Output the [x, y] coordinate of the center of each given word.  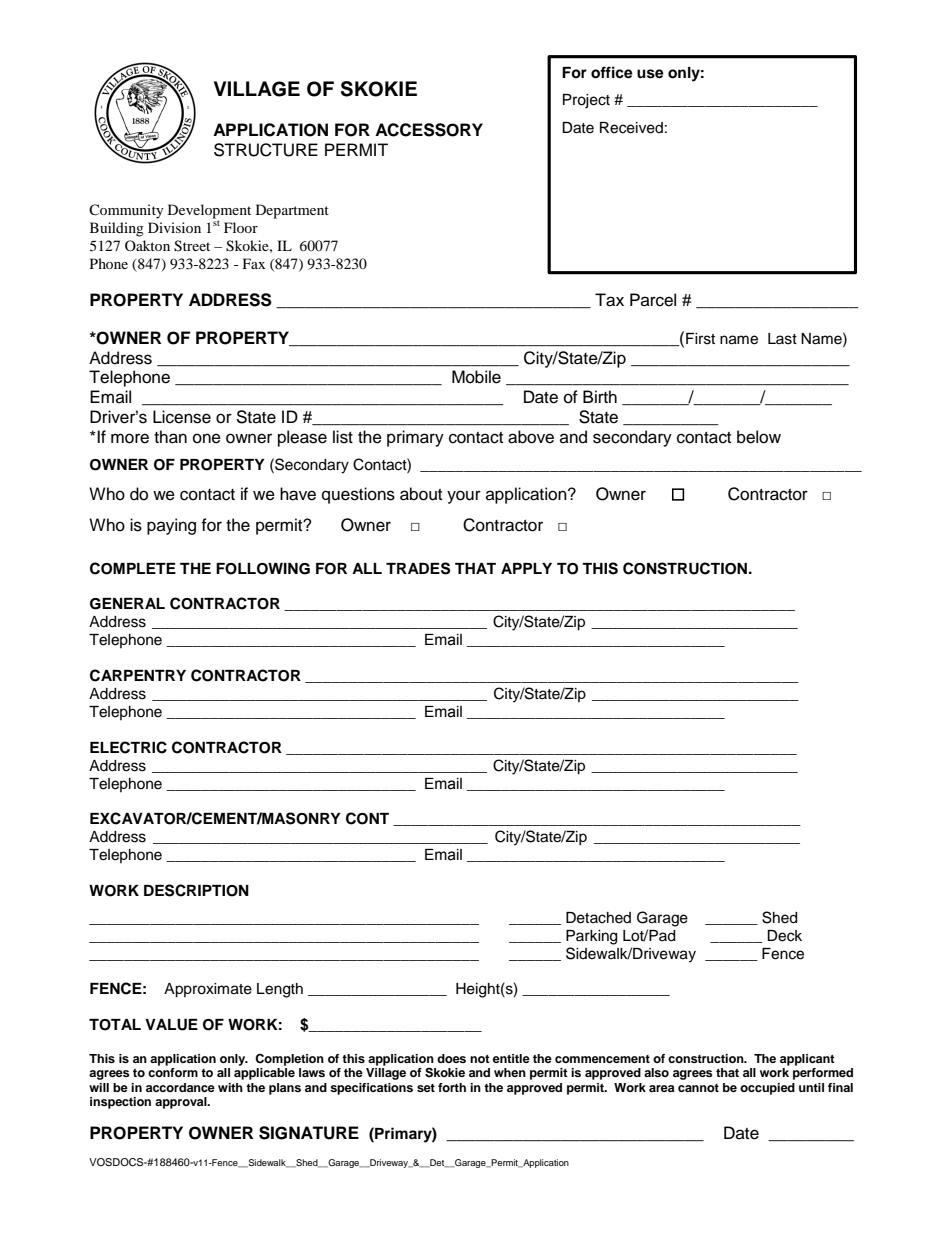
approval [182, 1103]
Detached [598, 918]
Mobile [476, 377]
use [650, 74]
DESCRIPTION [196, 890]
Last [782, 339]
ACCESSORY [429, 130]
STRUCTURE [266, 150]
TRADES [418, 568]
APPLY [526, 568]
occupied [767, 1089]
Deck [784, 936]
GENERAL [127, 604]
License [182, 417]
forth [452, 1087]
